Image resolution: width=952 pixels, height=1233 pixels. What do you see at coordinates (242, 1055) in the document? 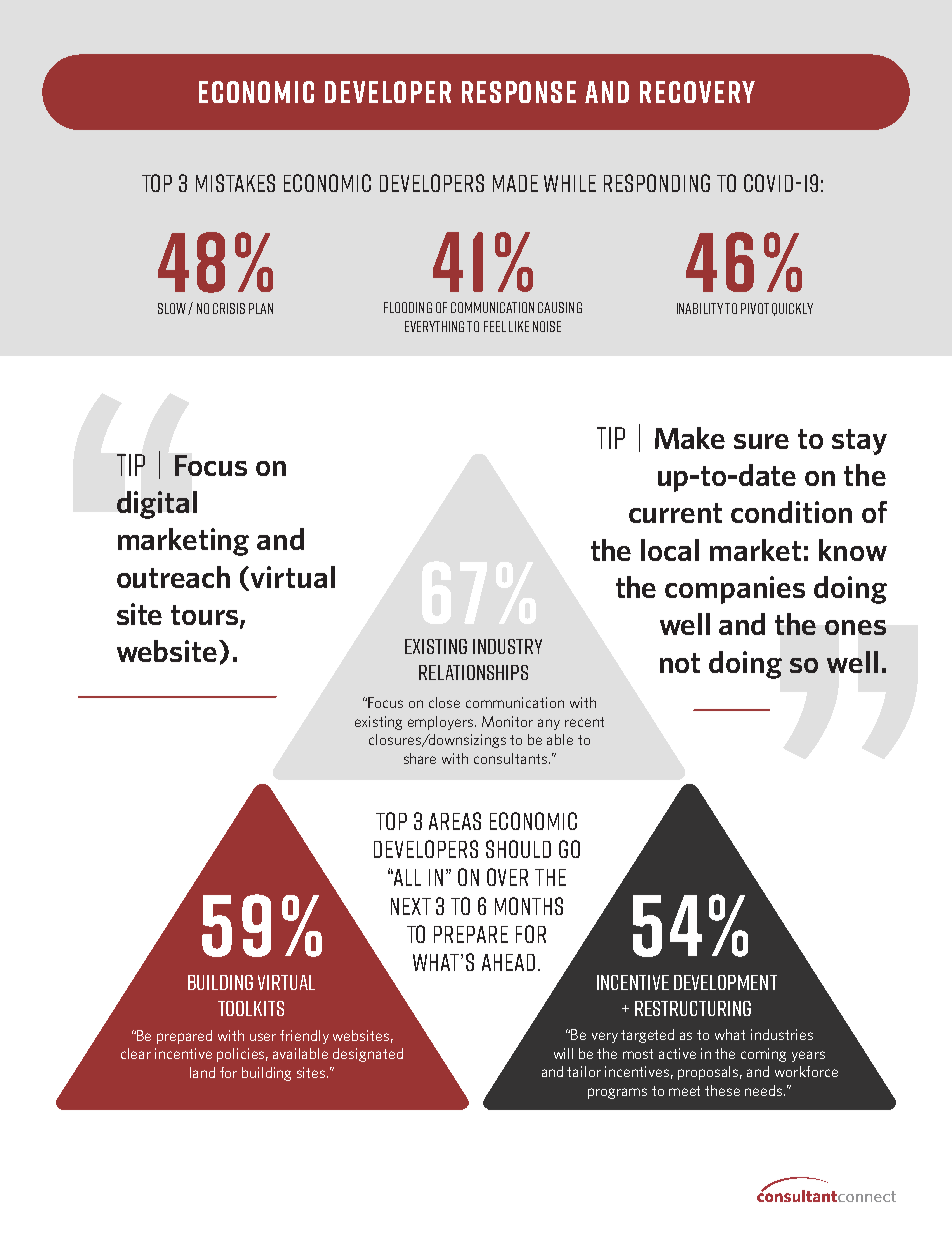
I see `policies` at bounding box center [242, 1055].
